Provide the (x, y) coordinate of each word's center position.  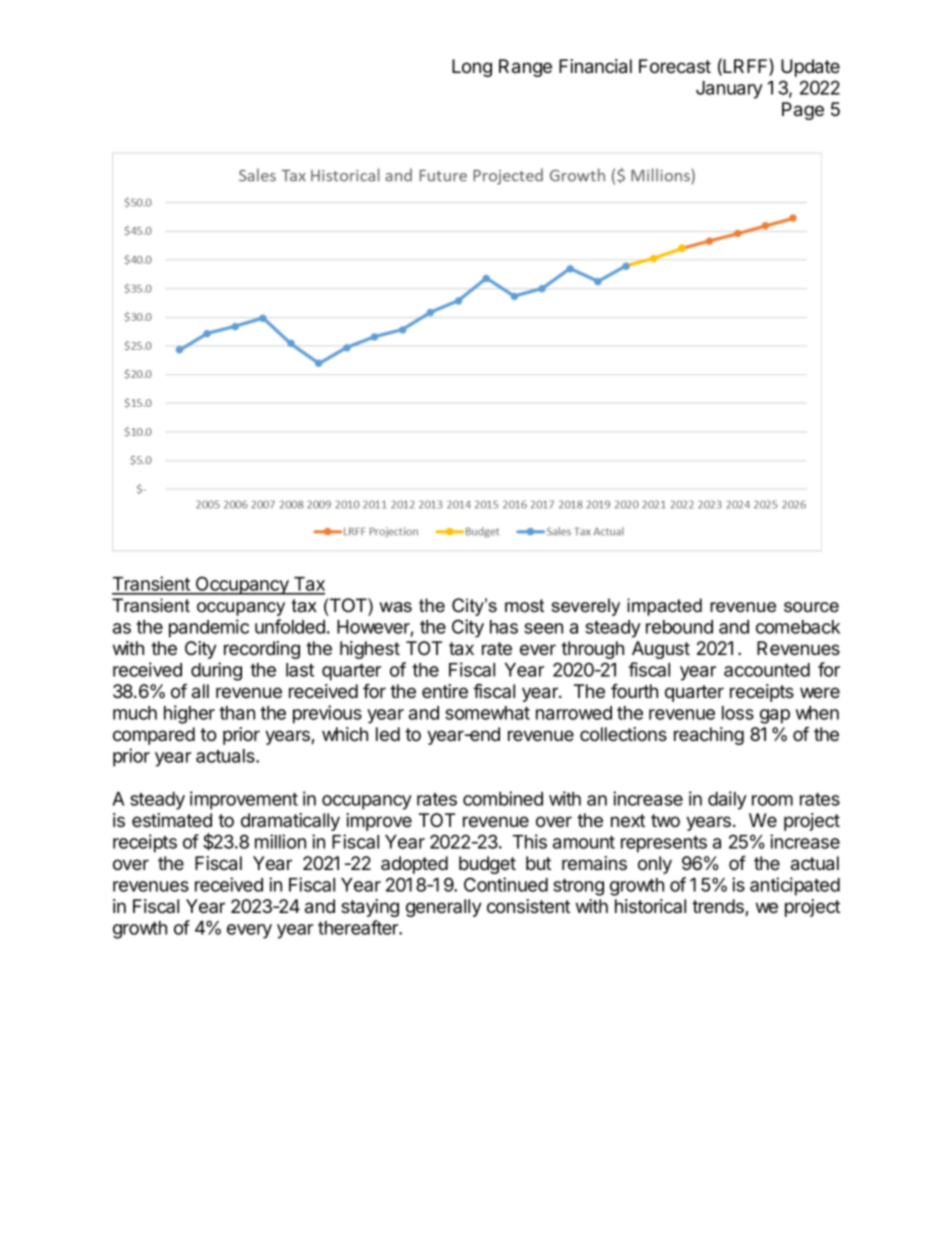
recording (262, 650)
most (524, 606)
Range (525, 68)
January (729, 90)
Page (803, 111)
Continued (506, 884)
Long (472, 68)
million (280, 841)
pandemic (209, 628)
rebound (679, 627)
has (504, 627)
